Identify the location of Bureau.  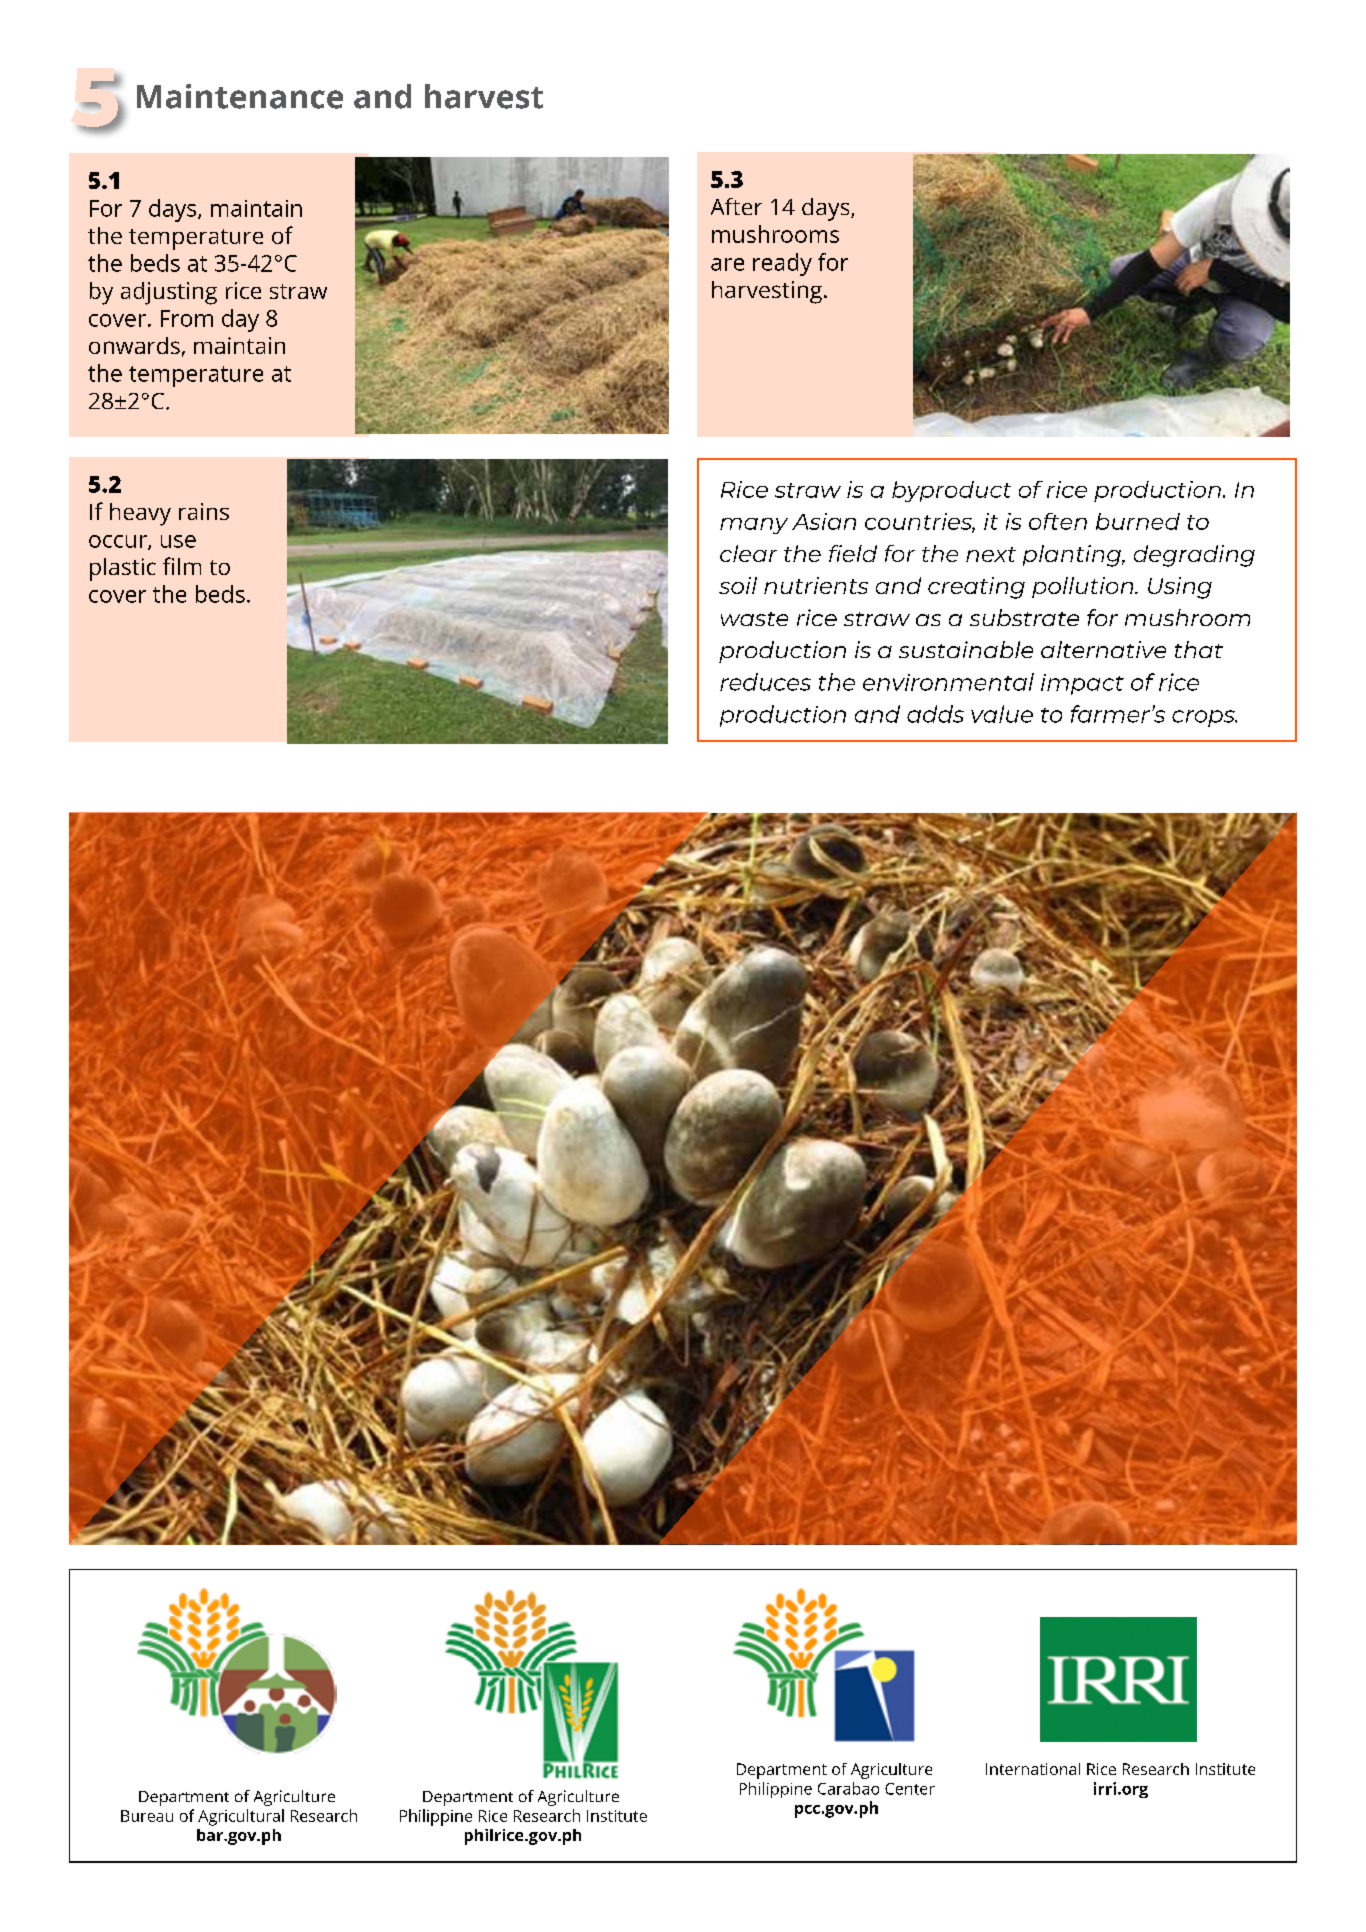
(147, 1816).
